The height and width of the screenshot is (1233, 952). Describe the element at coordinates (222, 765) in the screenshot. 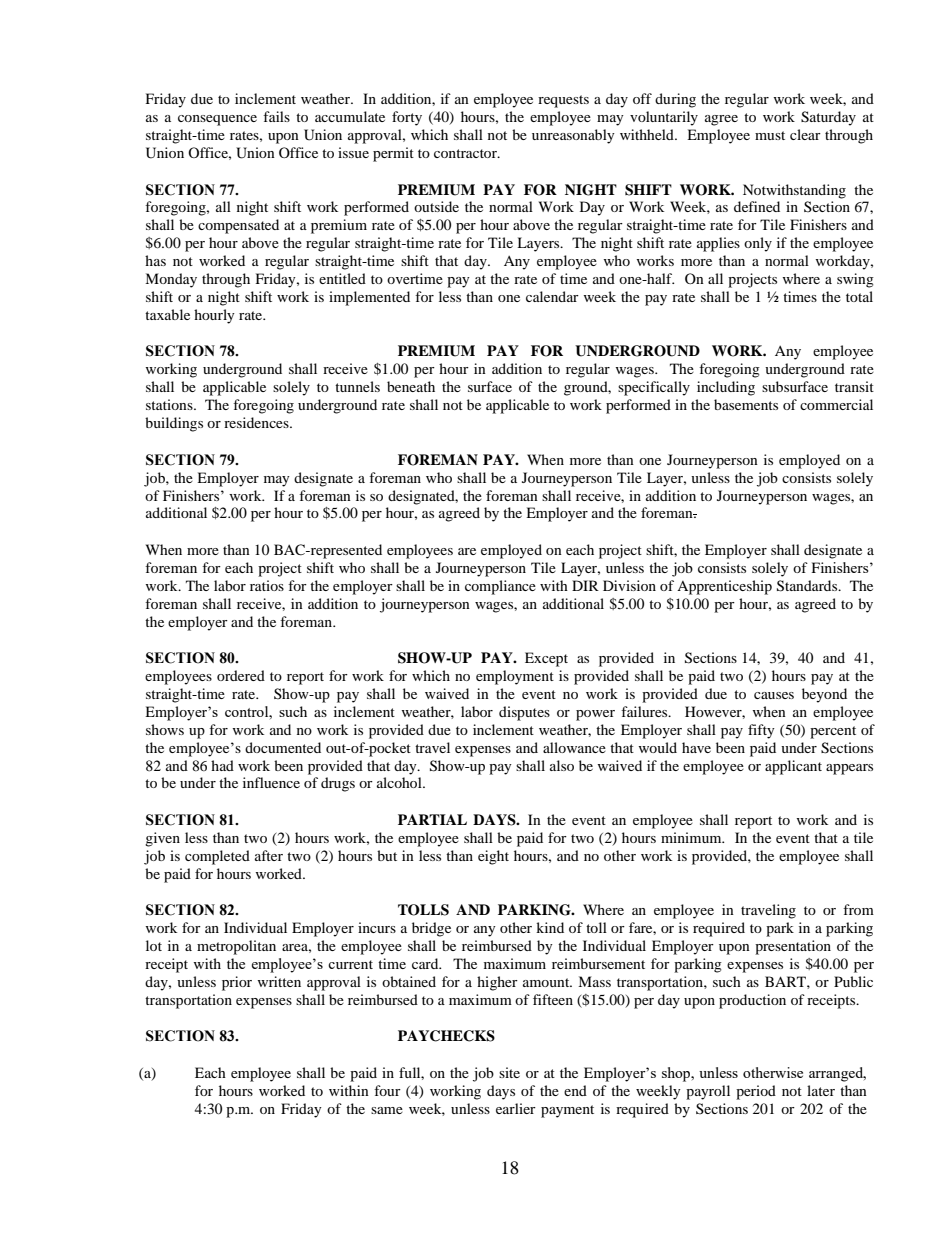

I see `had` at that location.
